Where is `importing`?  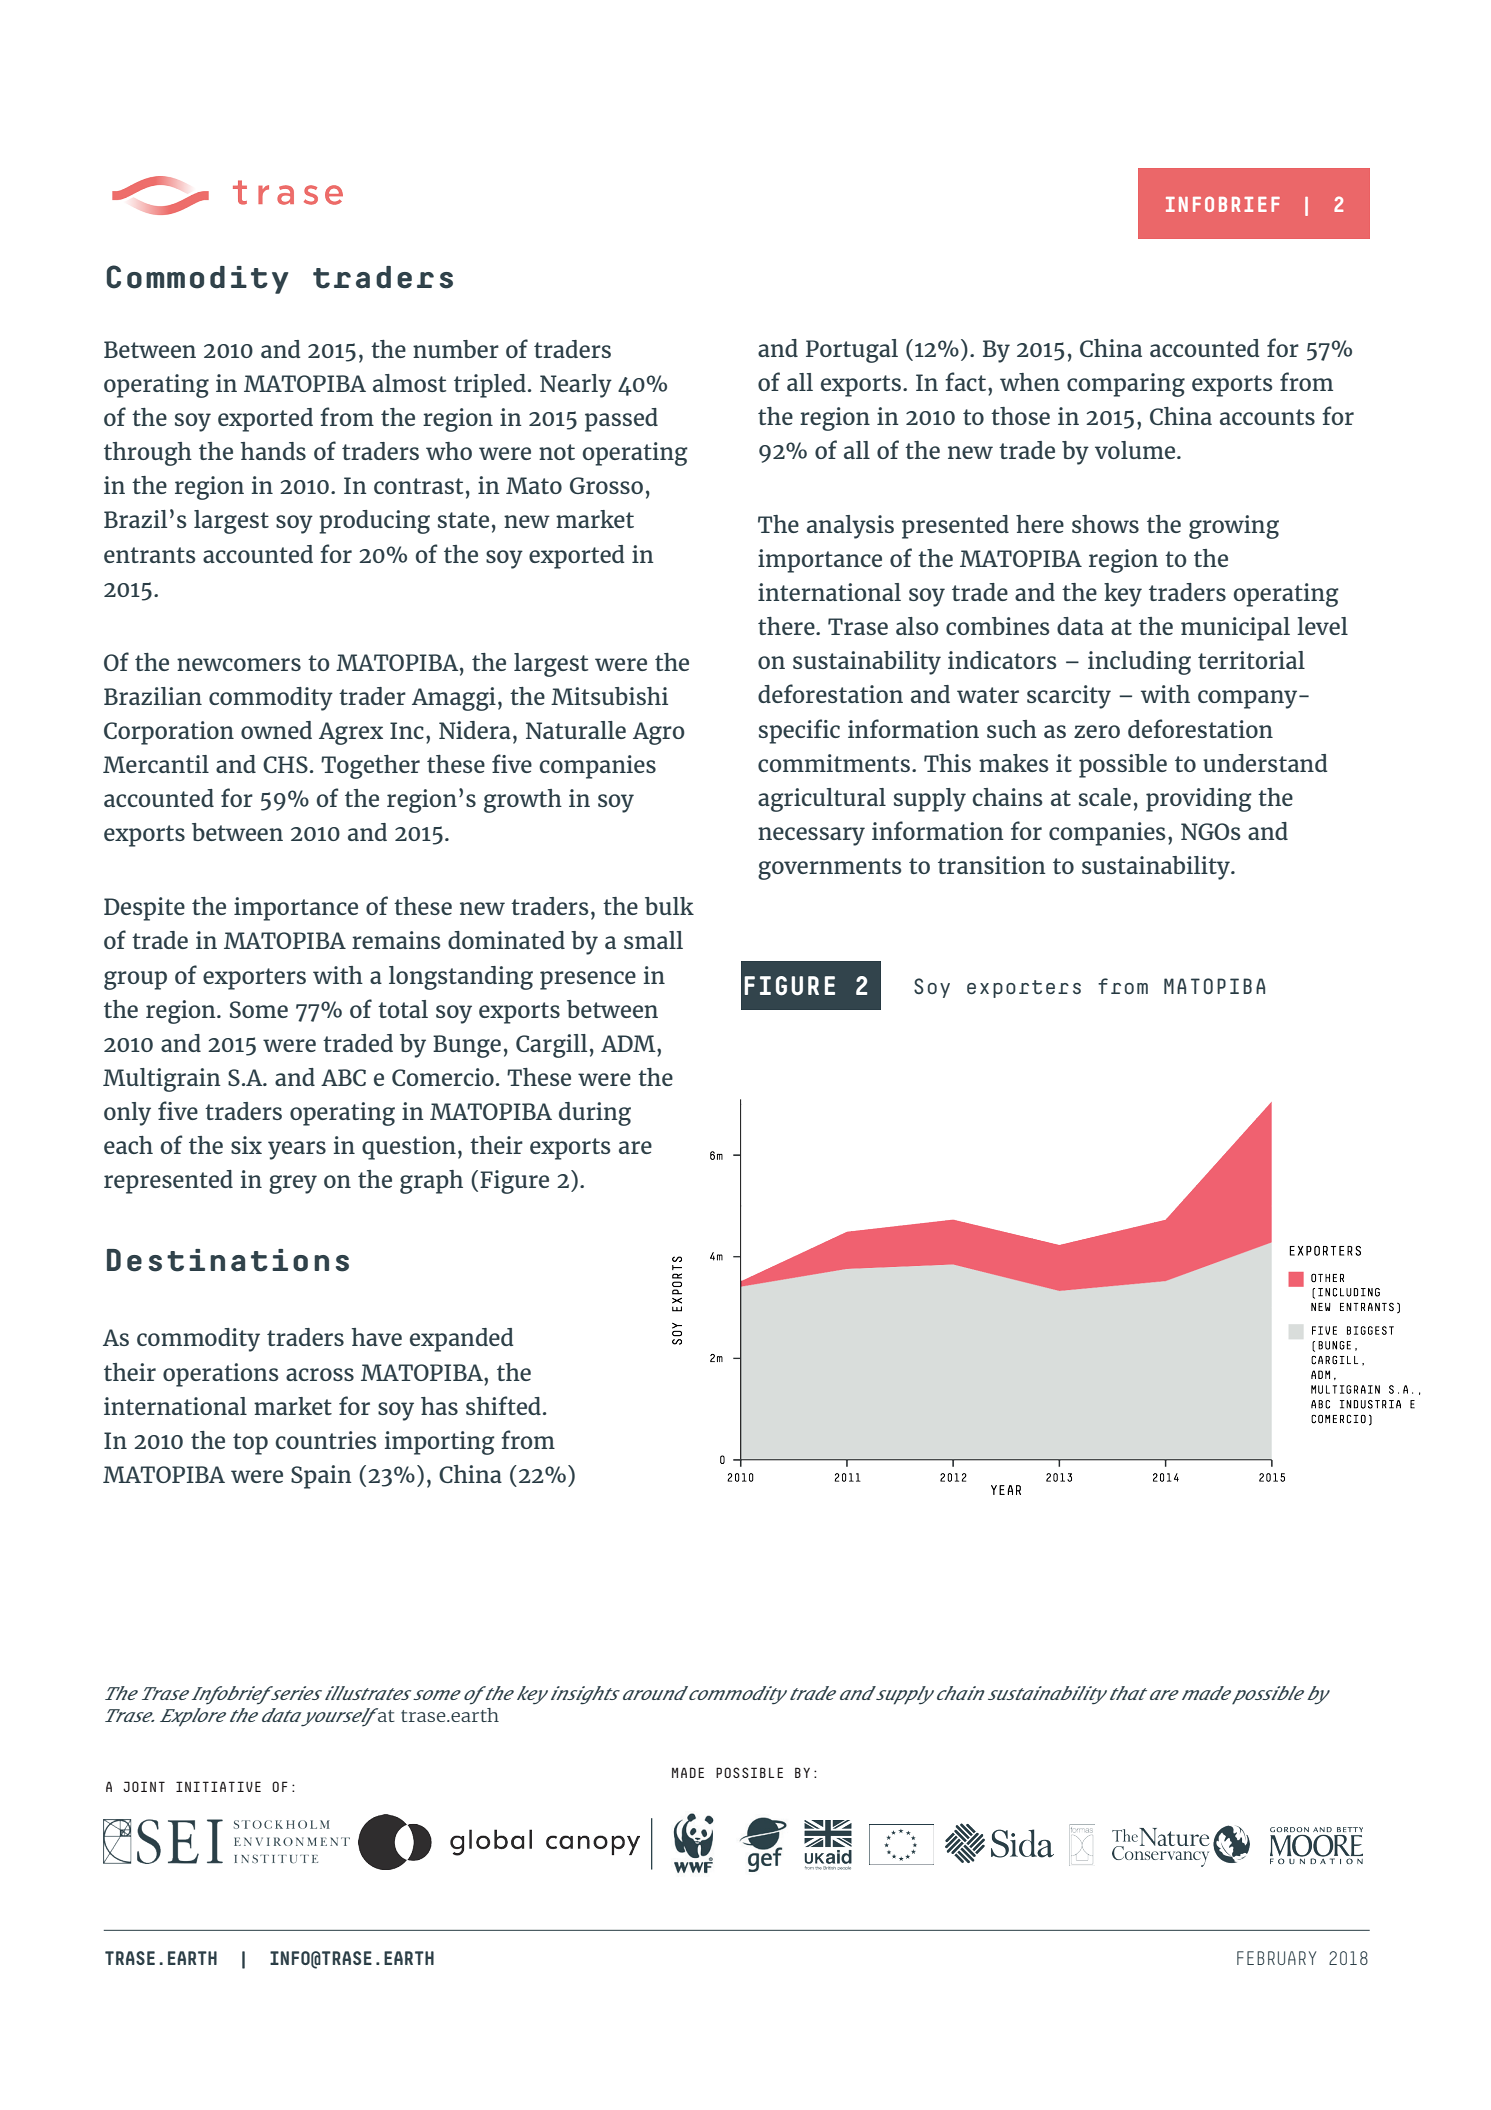
importing is located at coordinates (439, 1443).
